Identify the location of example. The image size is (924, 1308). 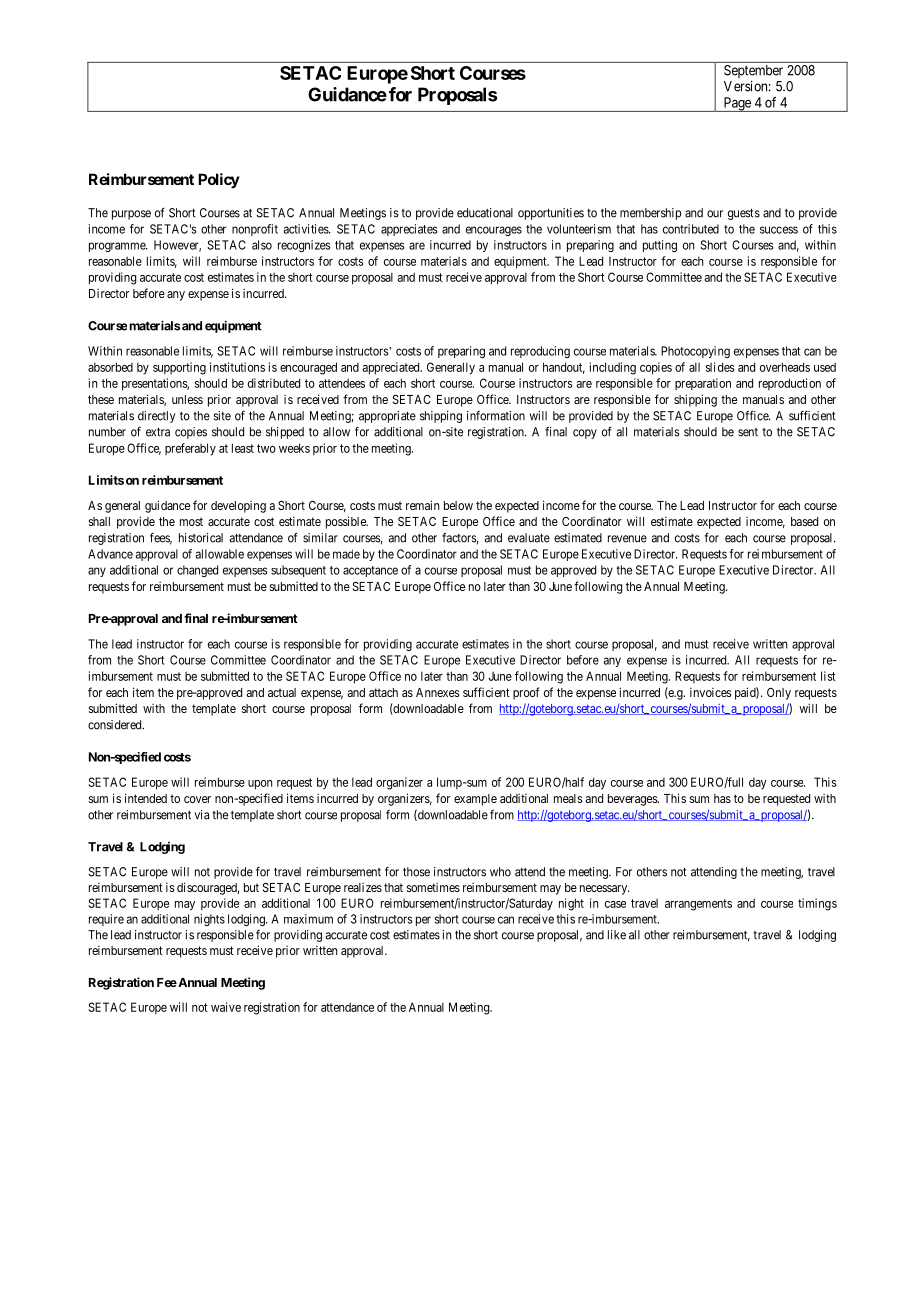
(475, 800).
